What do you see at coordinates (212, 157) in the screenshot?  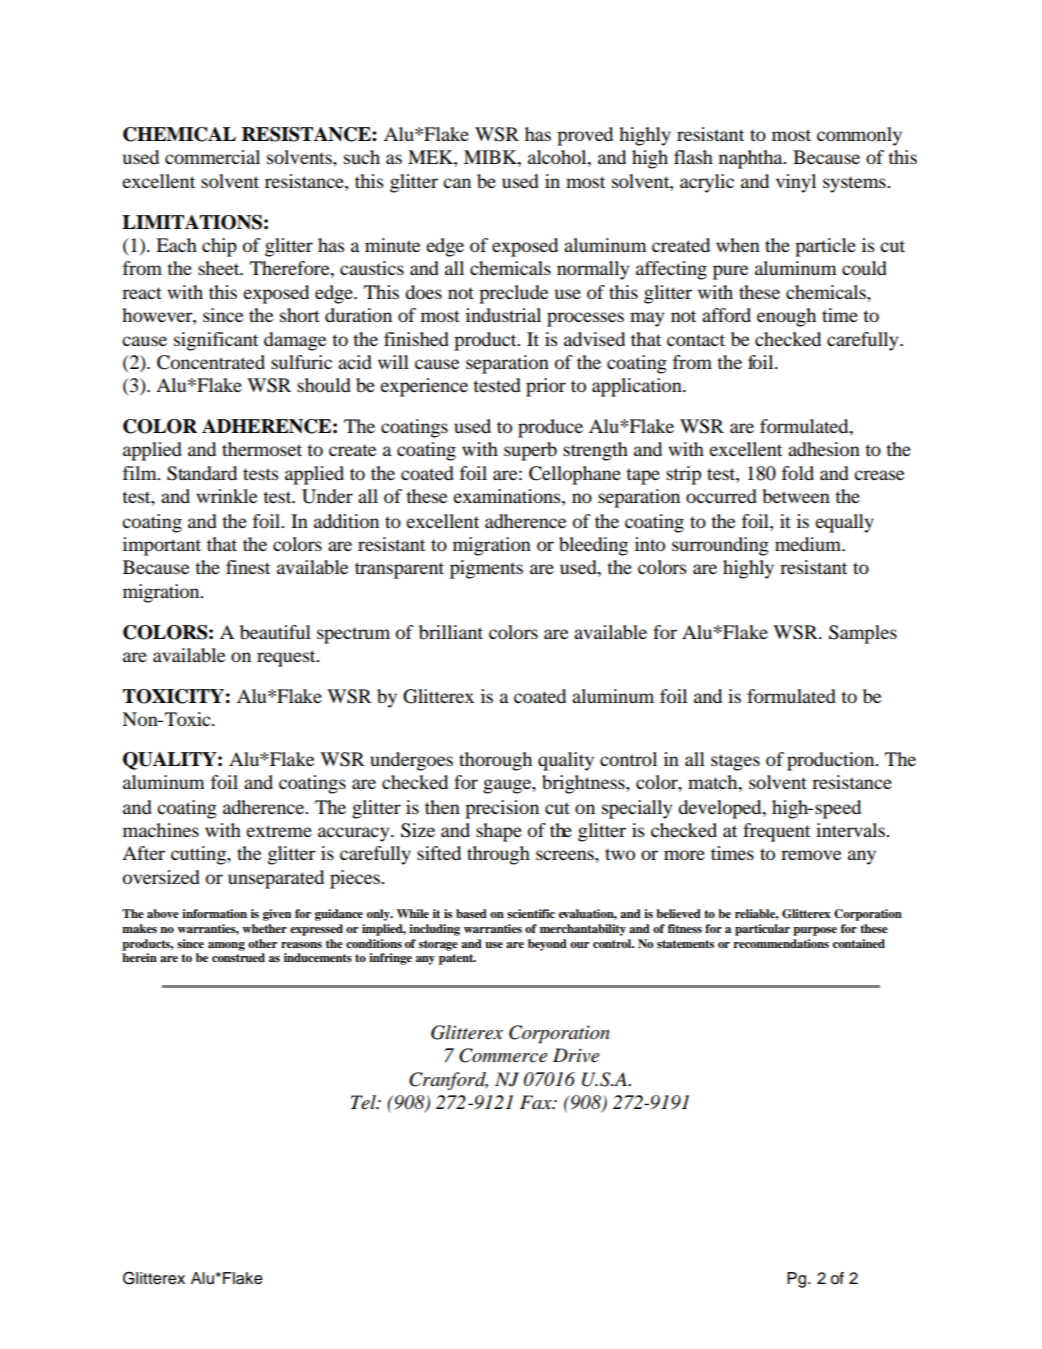 I see `commercial` at bounding box center [212, 157].
